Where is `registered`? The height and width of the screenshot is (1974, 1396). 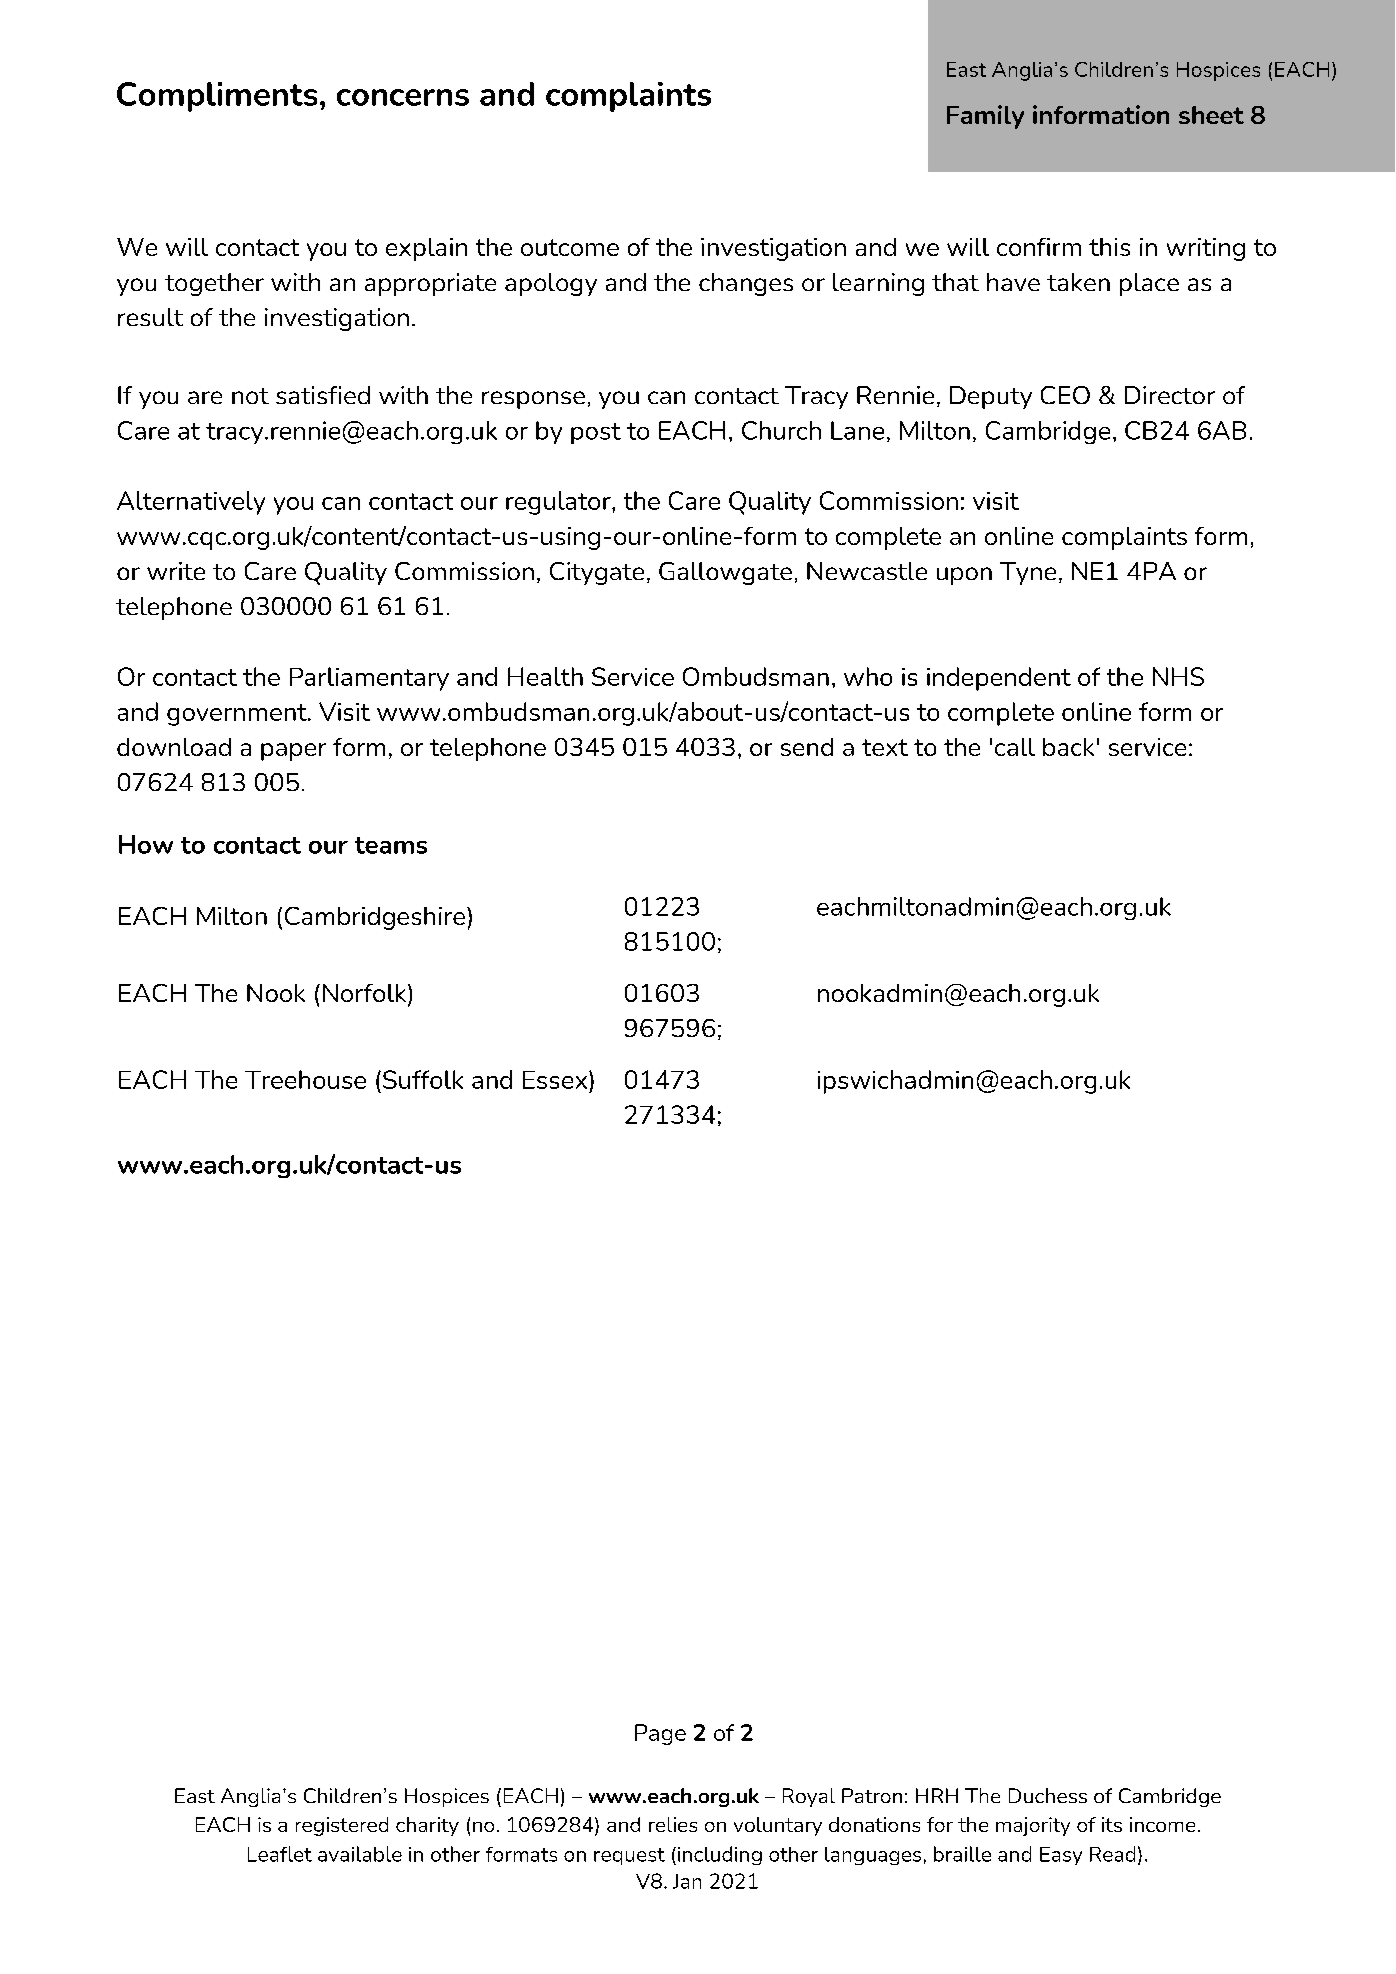
registered is located at coordinates (342, 1826).
